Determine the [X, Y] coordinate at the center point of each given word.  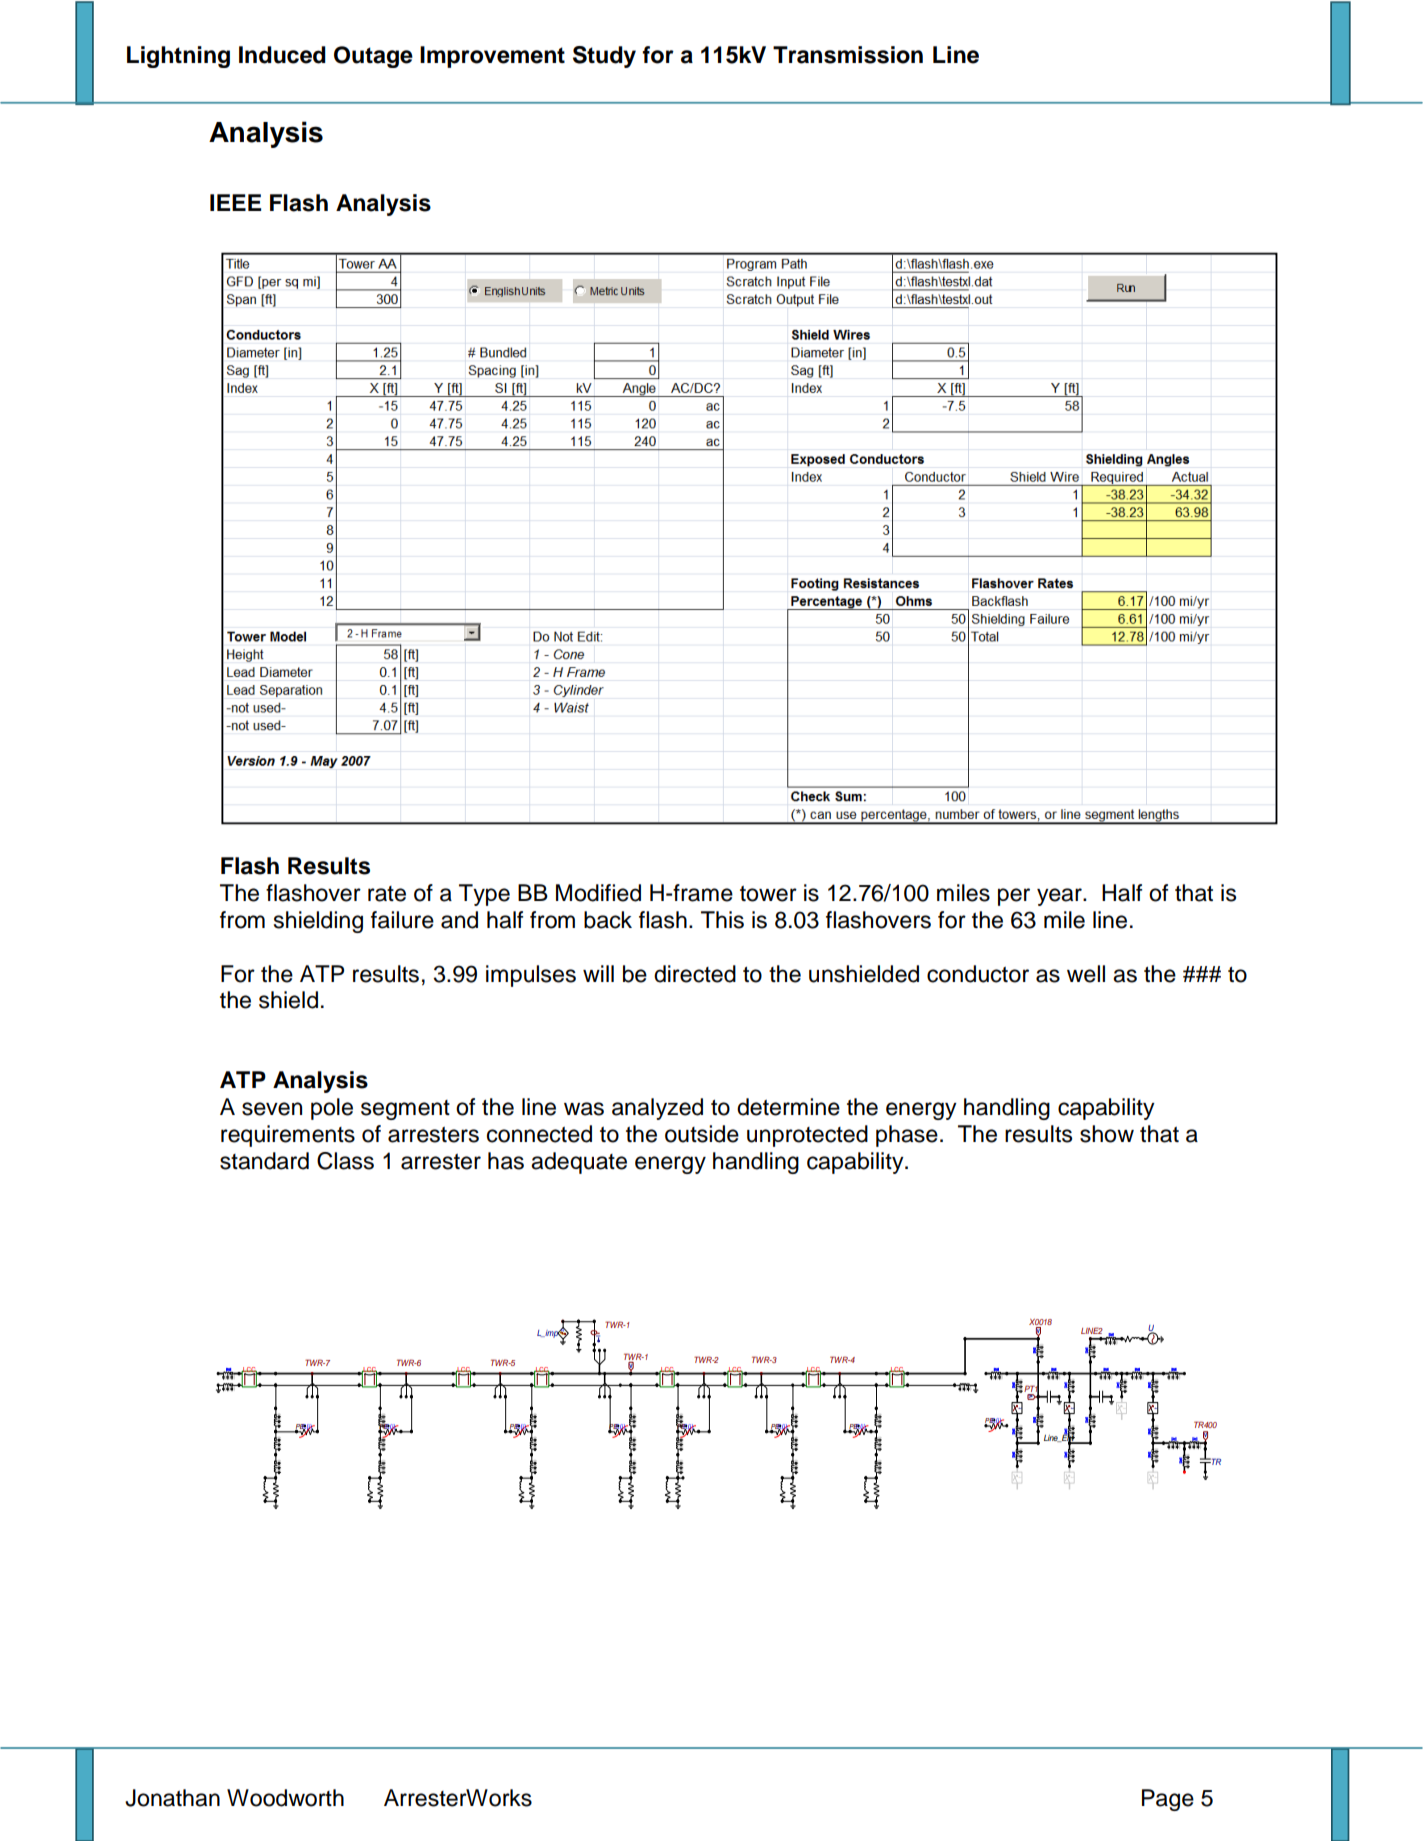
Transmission [848, 55]
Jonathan [172, 1798]
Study [604, 57]
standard [264, 1161]
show [1107, 1134]
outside [702, 1134]
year [1060, 897]
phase [907, 1136]
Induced [282, 55]
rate [387, 894]
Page [1168, 1800]
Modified [598, 893]
